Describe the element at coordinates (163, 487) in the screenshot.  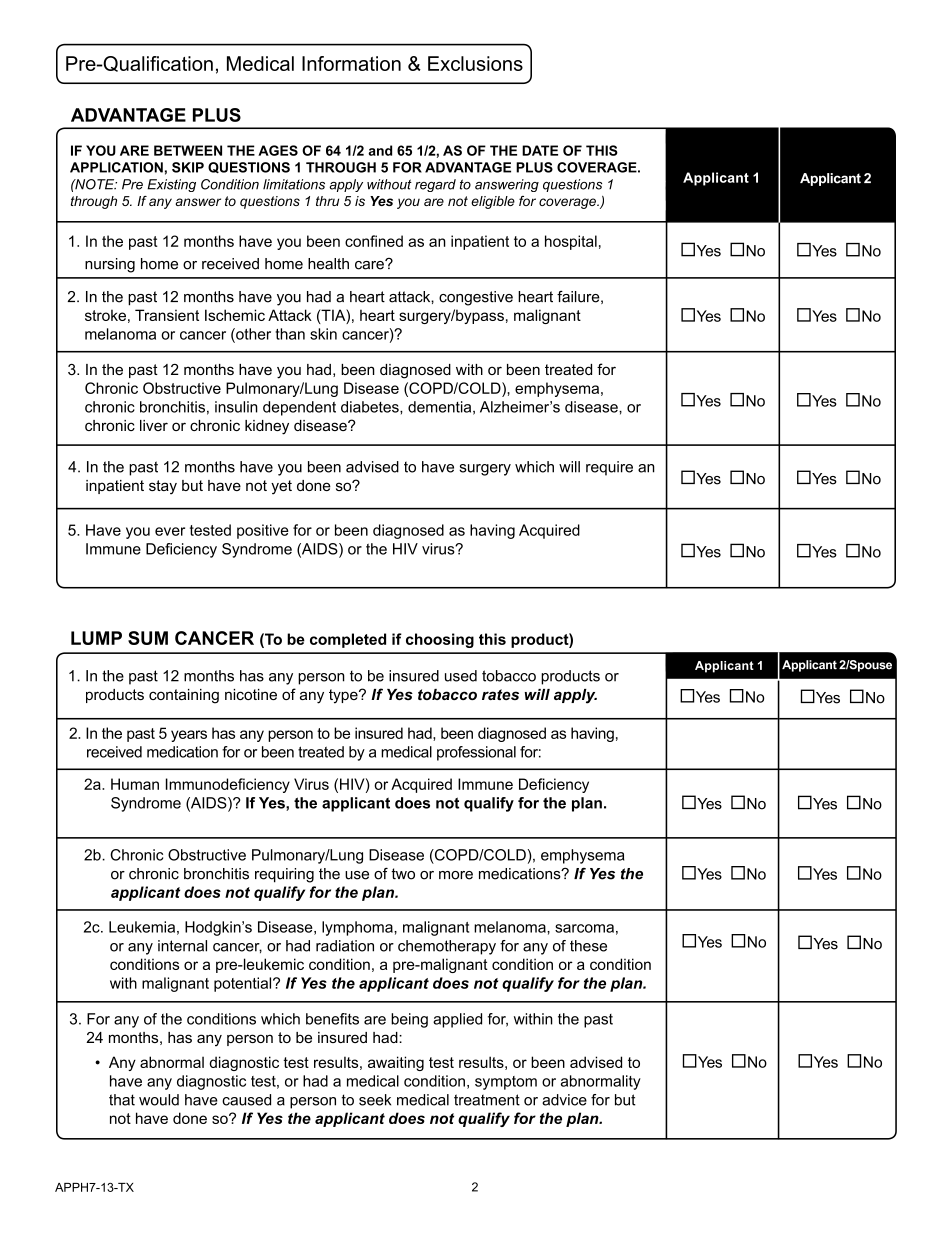
I see `stay` at that location.
